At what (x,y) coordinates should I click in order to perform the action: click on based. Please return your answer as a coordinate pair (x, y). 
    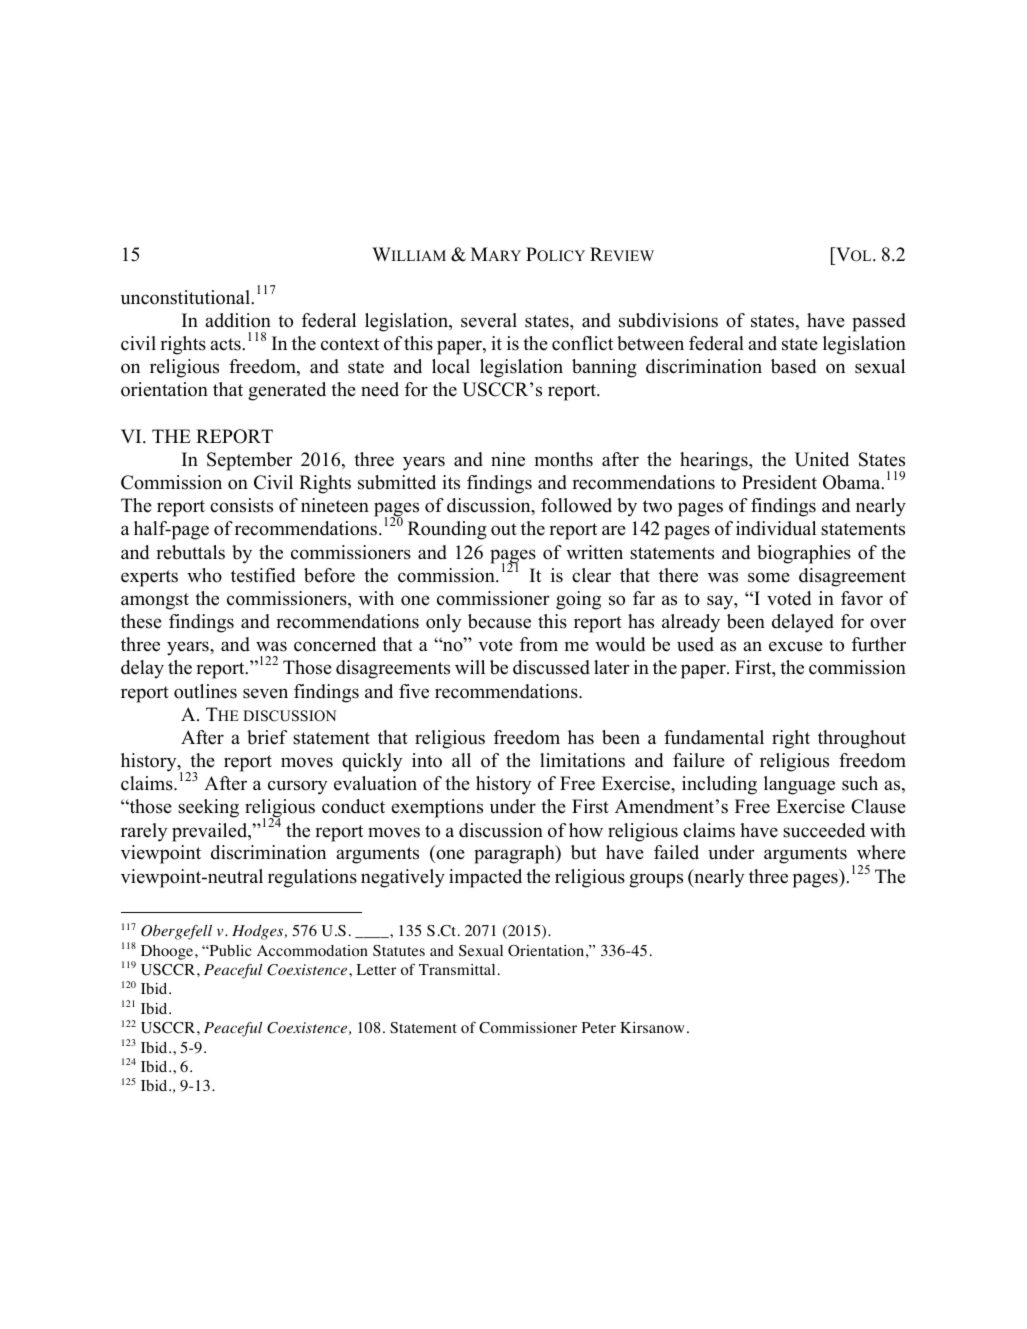
    Looking at the image, I should click on (793, 366).
